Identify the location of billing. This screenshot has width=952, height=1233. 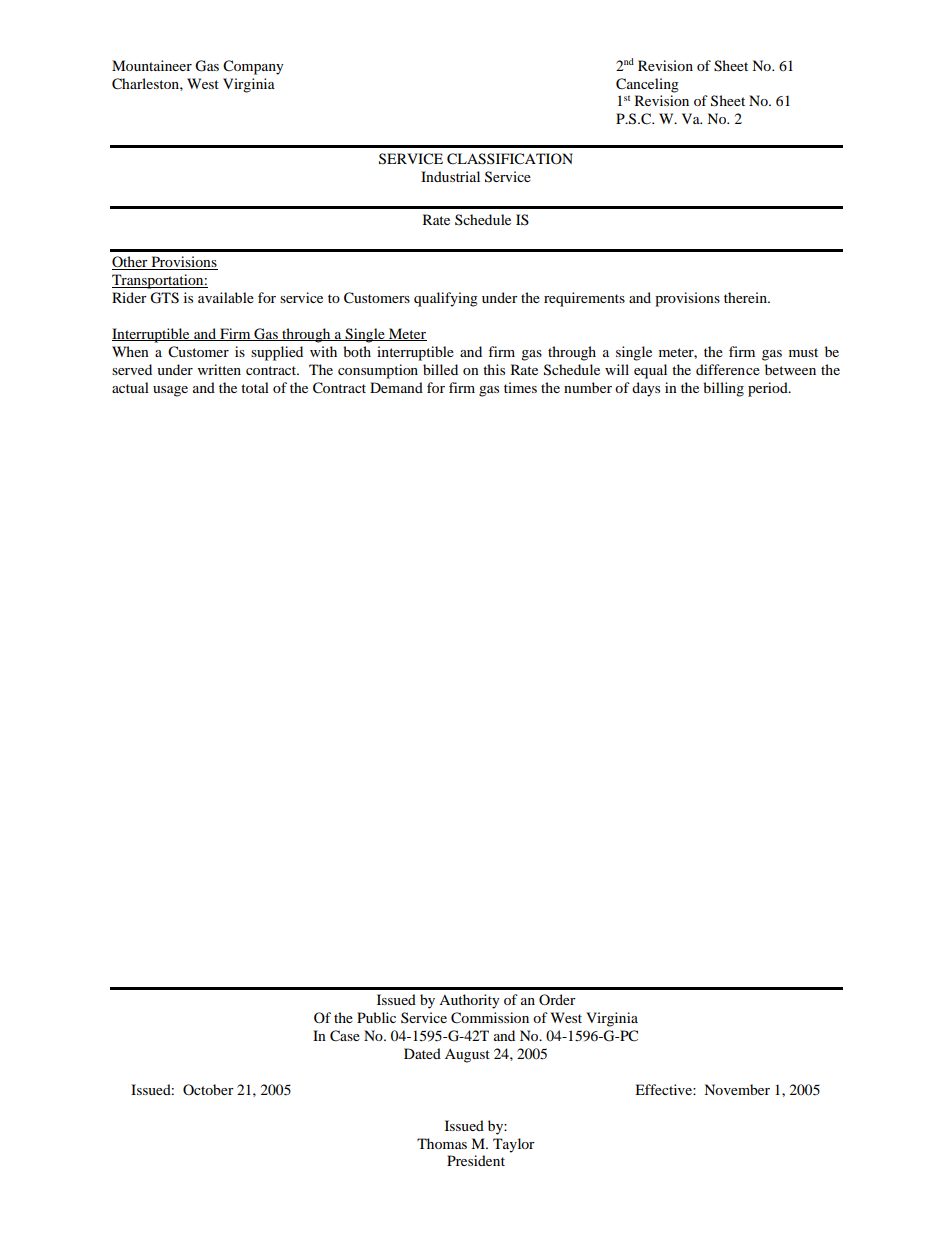
(723, 389).
